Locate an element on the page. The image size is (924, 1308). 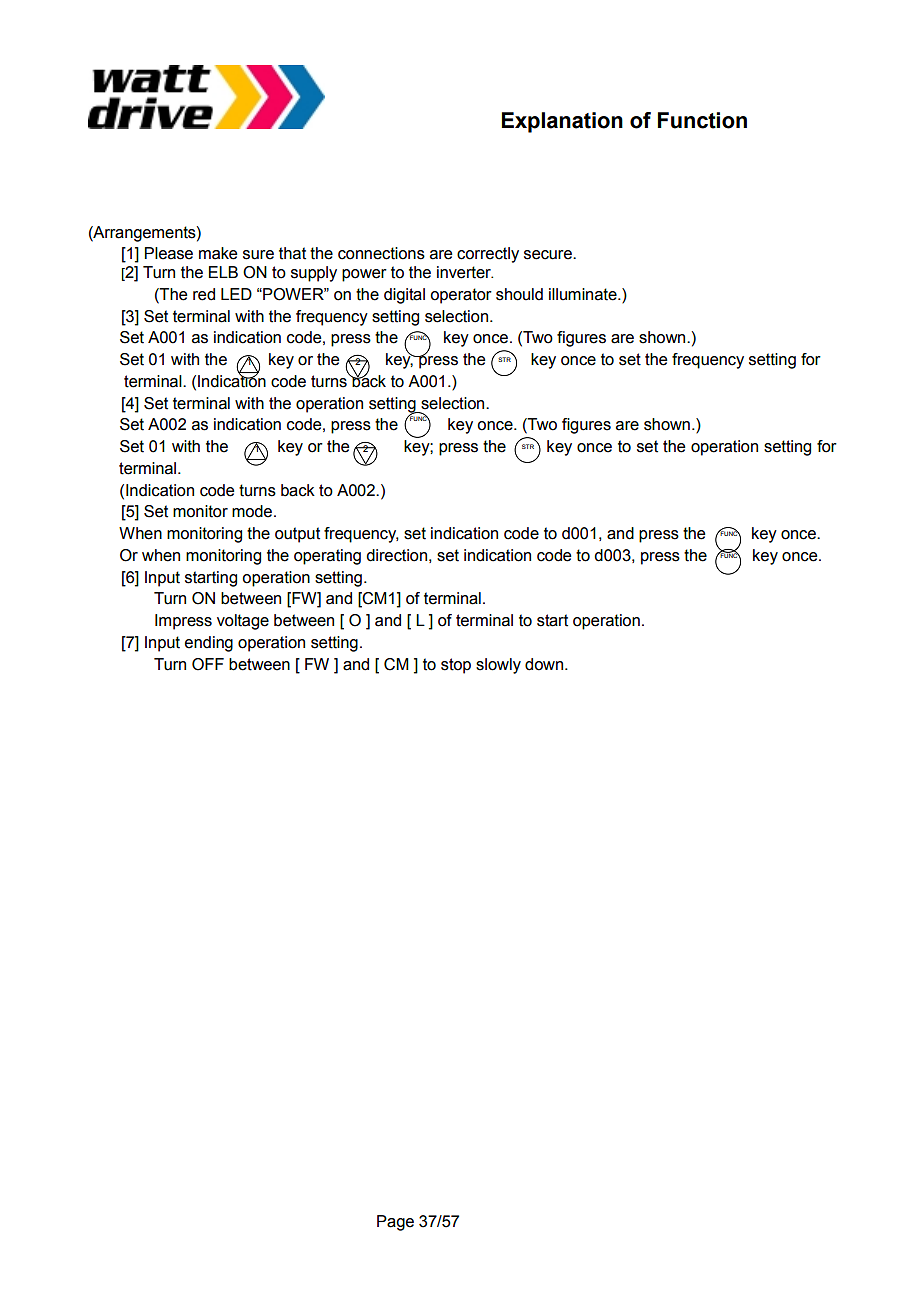
Page is located at coordinates (395, 1223).
